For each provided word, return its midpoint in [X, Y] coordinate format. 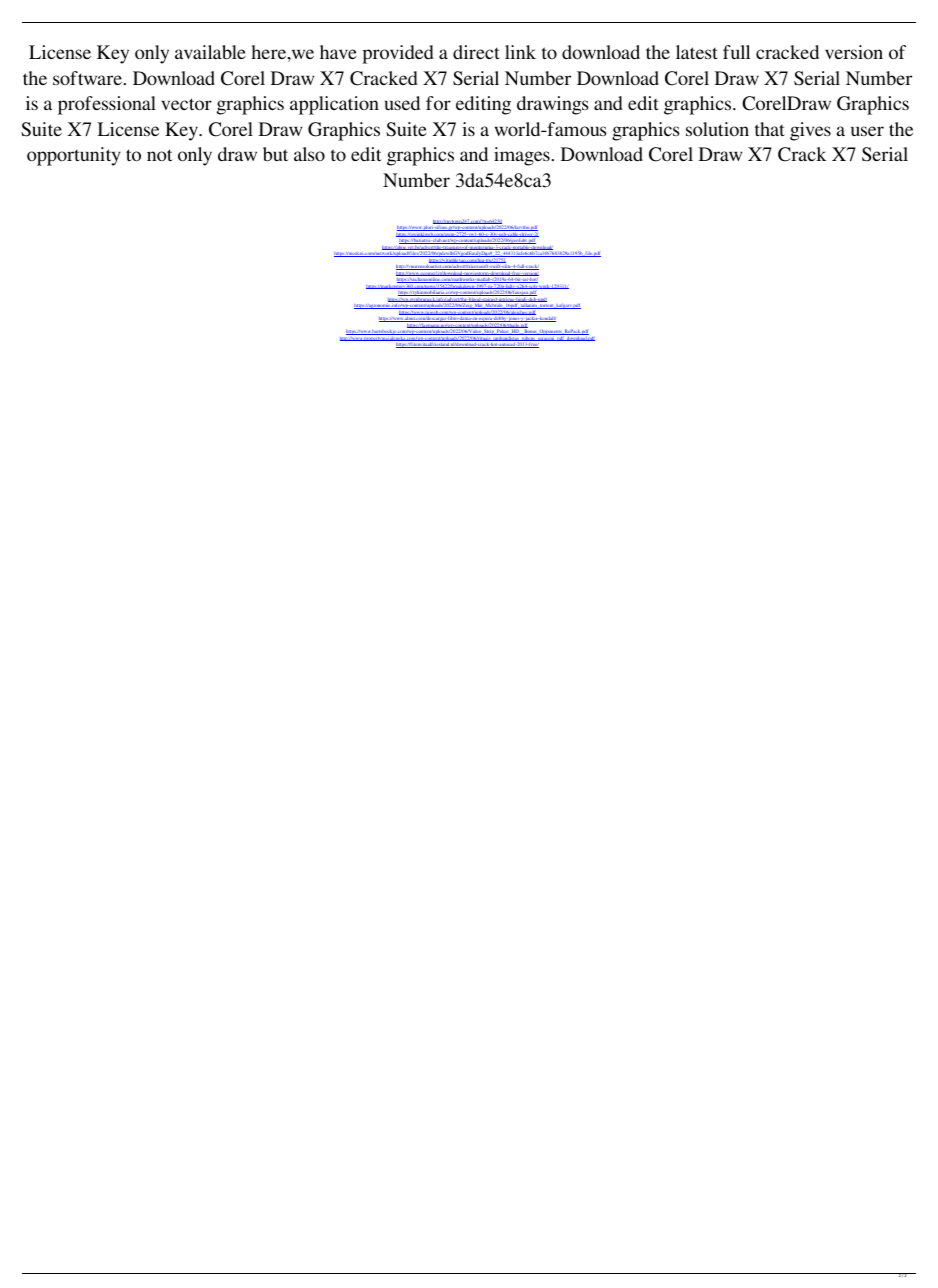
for [438, 103]
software [88, 78]
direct [476, 52]
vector [186, 104]
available [210, 52]
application [334, 105]
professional [107, 105]
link [520, 52]
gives [810, 131]
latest [697, 52]
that [770, 129]
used [402, 103]
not [160, 155]
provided [397, 54]
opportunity [74, 156]
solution [717, 129]
